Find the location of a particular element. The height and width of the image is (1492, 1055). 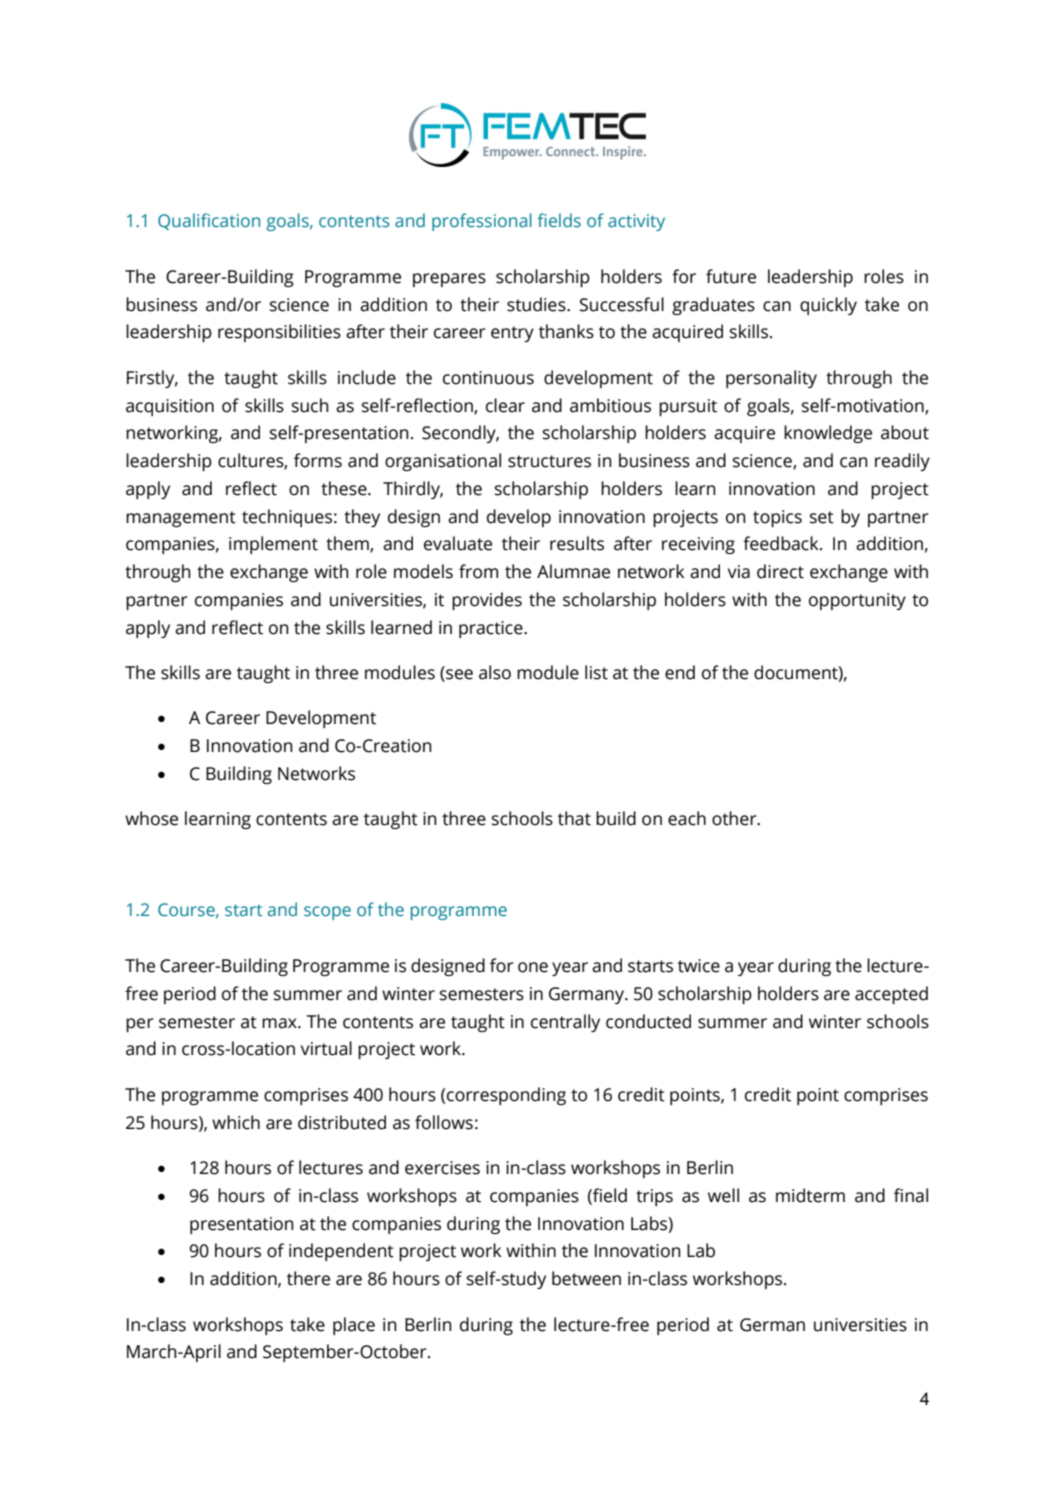

quickly is located at coordinates (828, 306).
